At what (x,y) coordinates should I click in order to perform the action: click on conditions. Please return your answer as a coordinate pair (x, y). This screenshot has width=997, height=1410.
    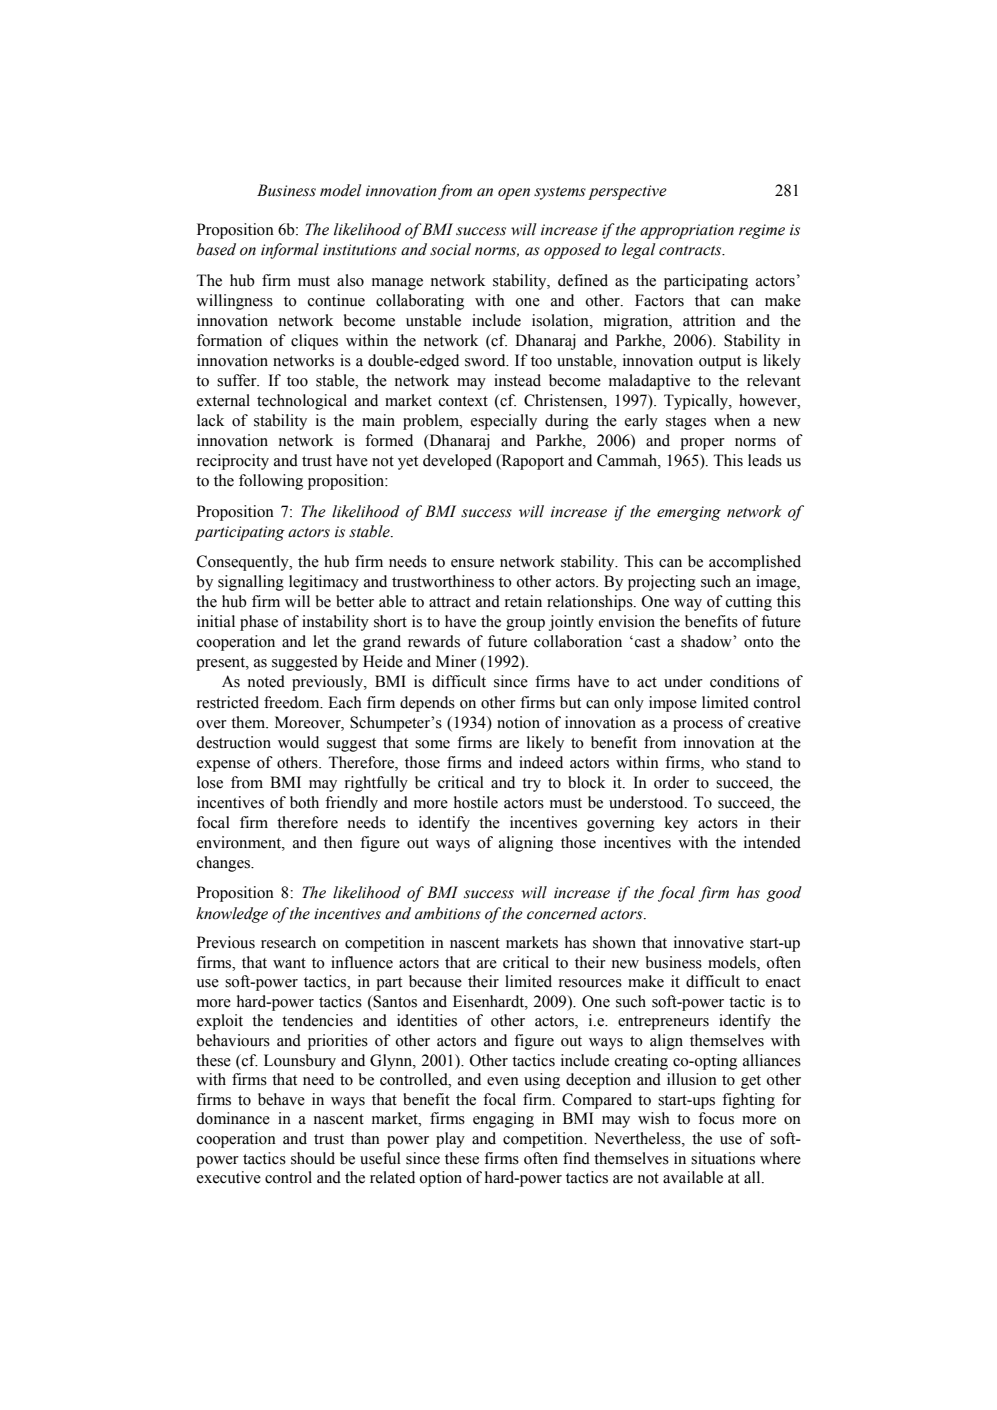
    Looking at the image, I should click on (744, 681).
